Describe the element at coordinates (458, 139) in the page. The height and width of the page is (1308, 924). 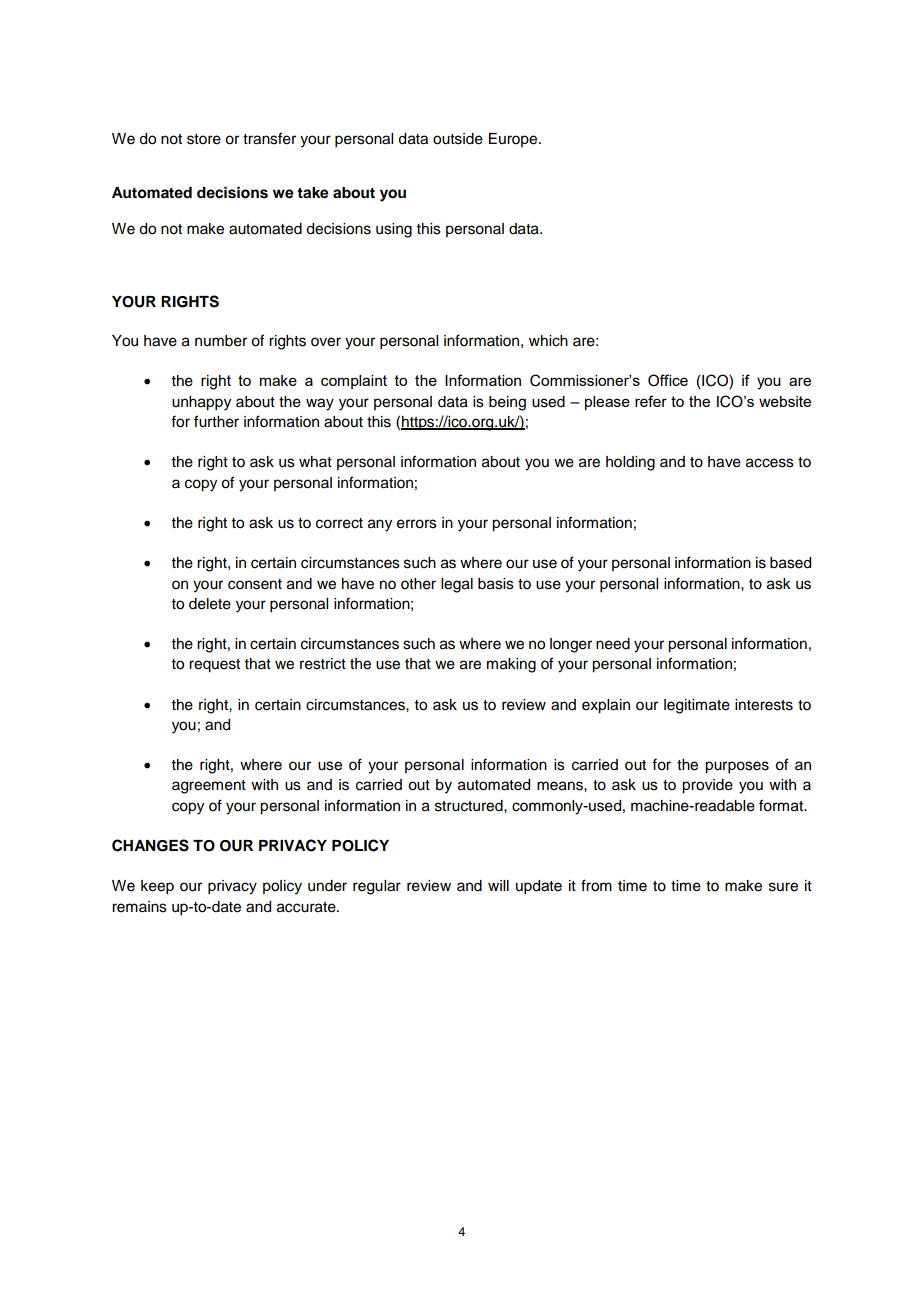
I see `outside` at that location.
